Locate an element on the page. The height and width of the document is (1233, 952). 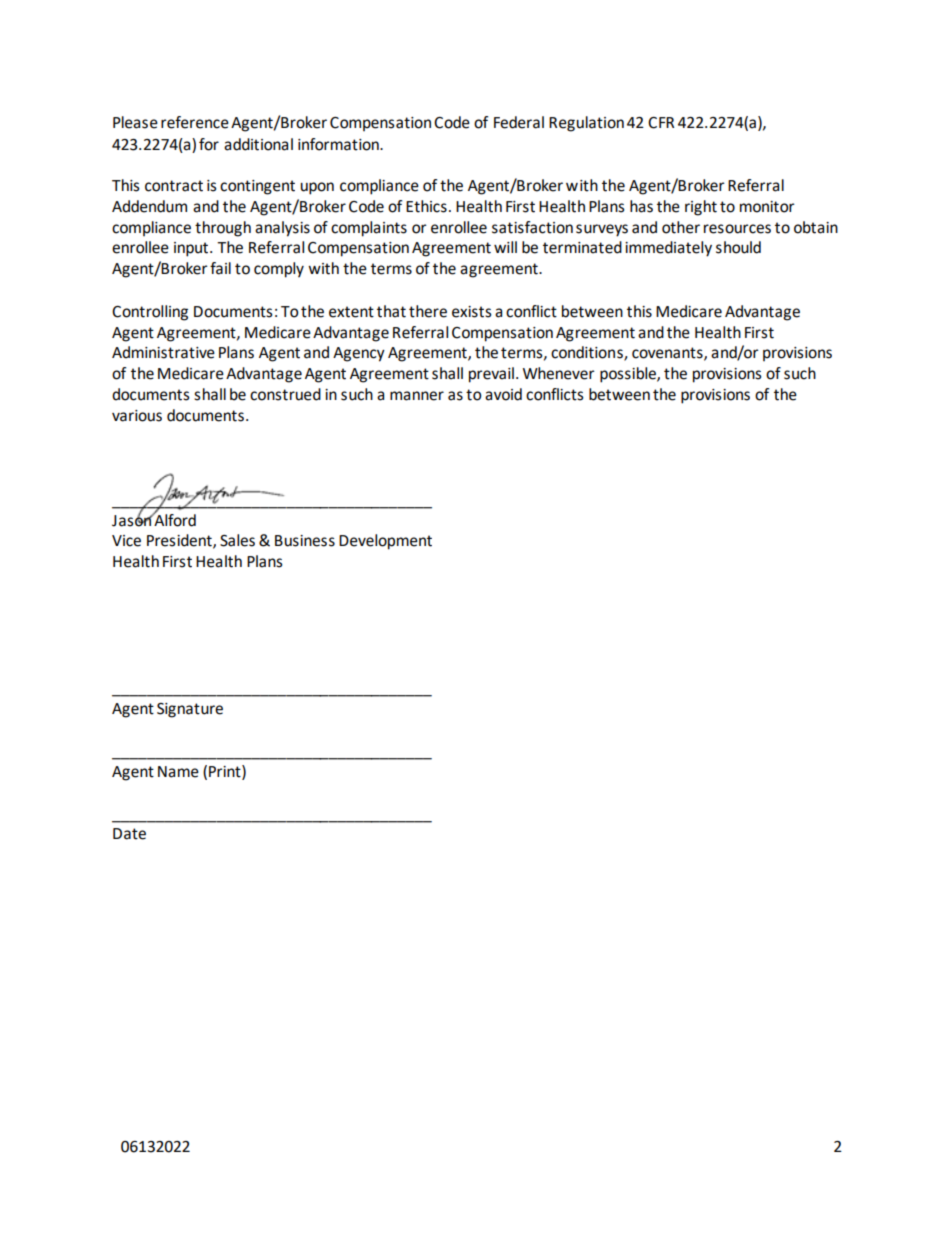
reference is located at coordinates (195, 122).
